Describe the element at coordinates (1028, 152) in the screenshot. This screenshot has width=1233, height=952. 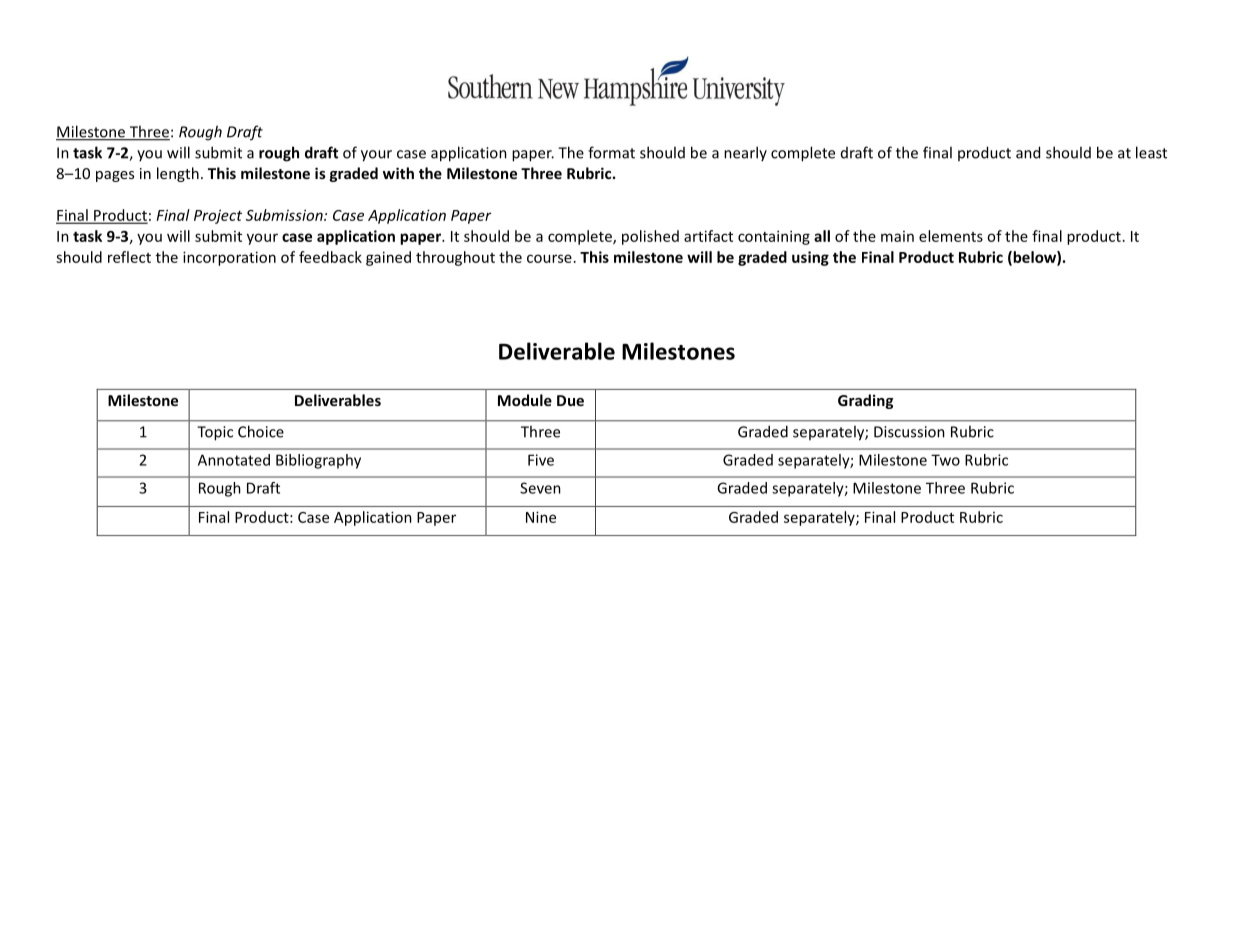
I see `and` at that location.
